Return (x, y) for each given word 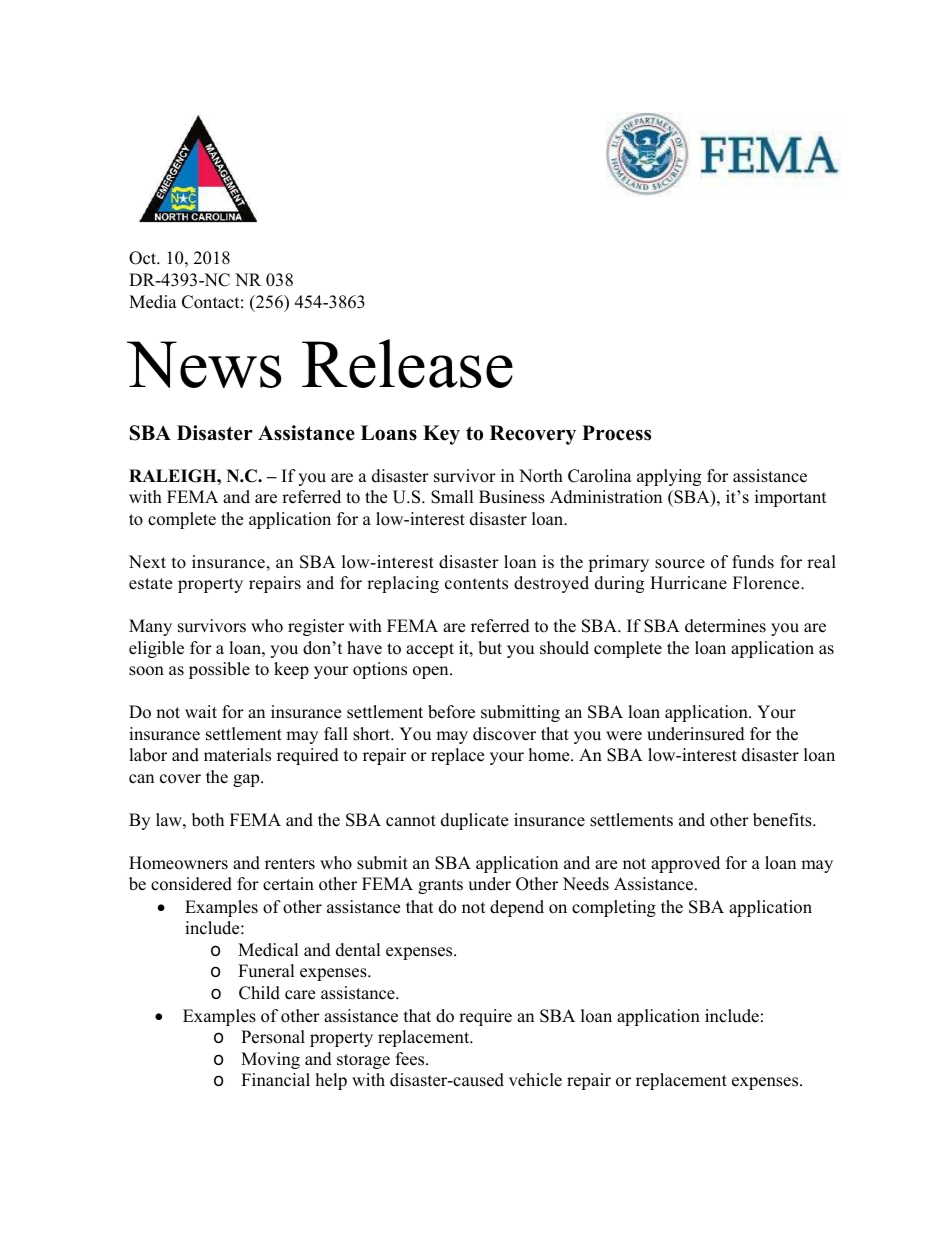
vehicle (535, 1080)
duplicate (474, 821)
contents (476, 584)
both (208, 820)
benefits (783, 820)
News (204, 364)
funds (753, 562)
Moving (270, 1060)
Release (407, 363)
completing (614, 908)
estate (150, 584)
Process (616, 433)
